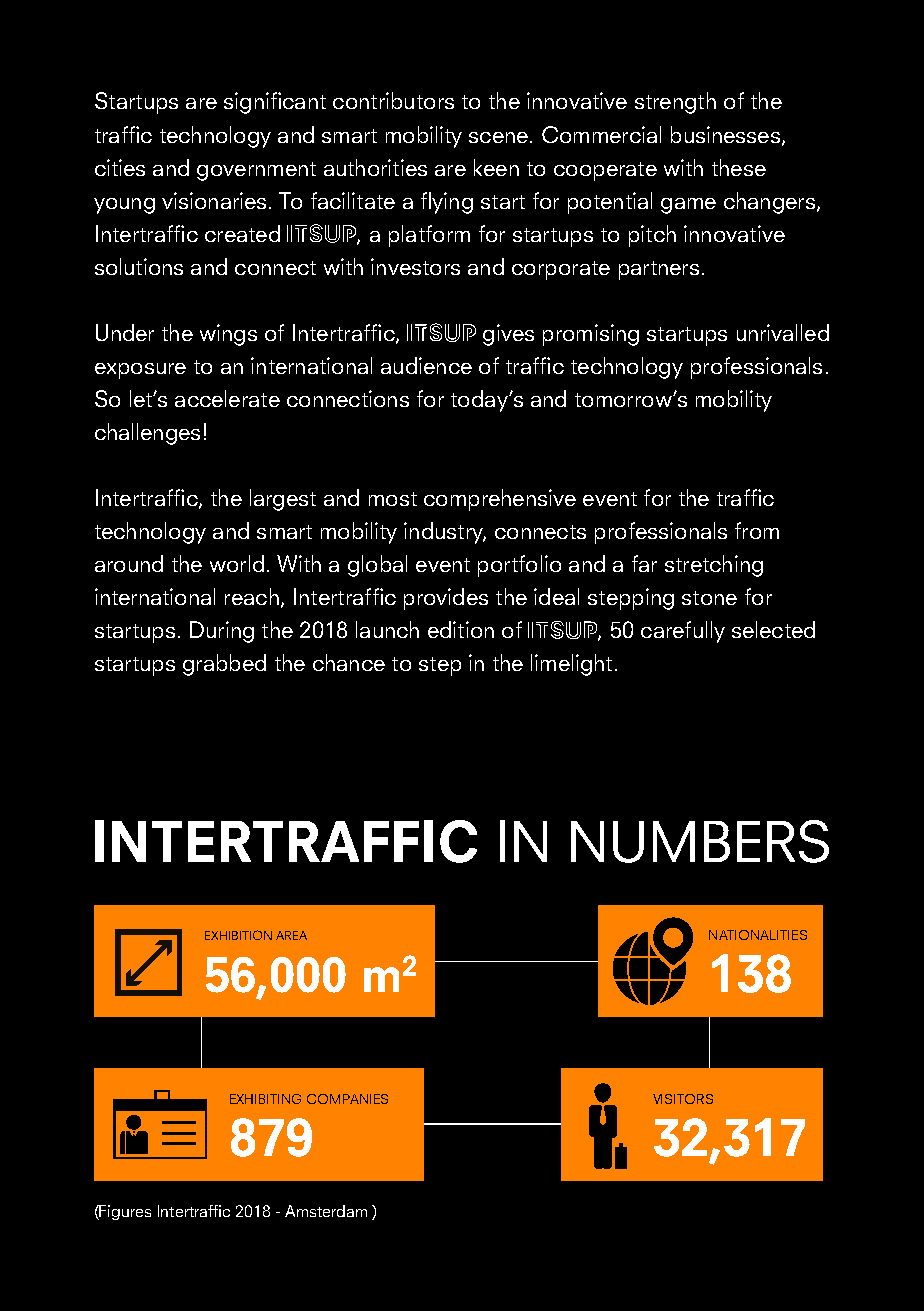 The height and width of the page is (1311, 924). What do you see at coordinates (700, 841) in the page?
I see `NUMBERS` at bounding box center [700, 841].
